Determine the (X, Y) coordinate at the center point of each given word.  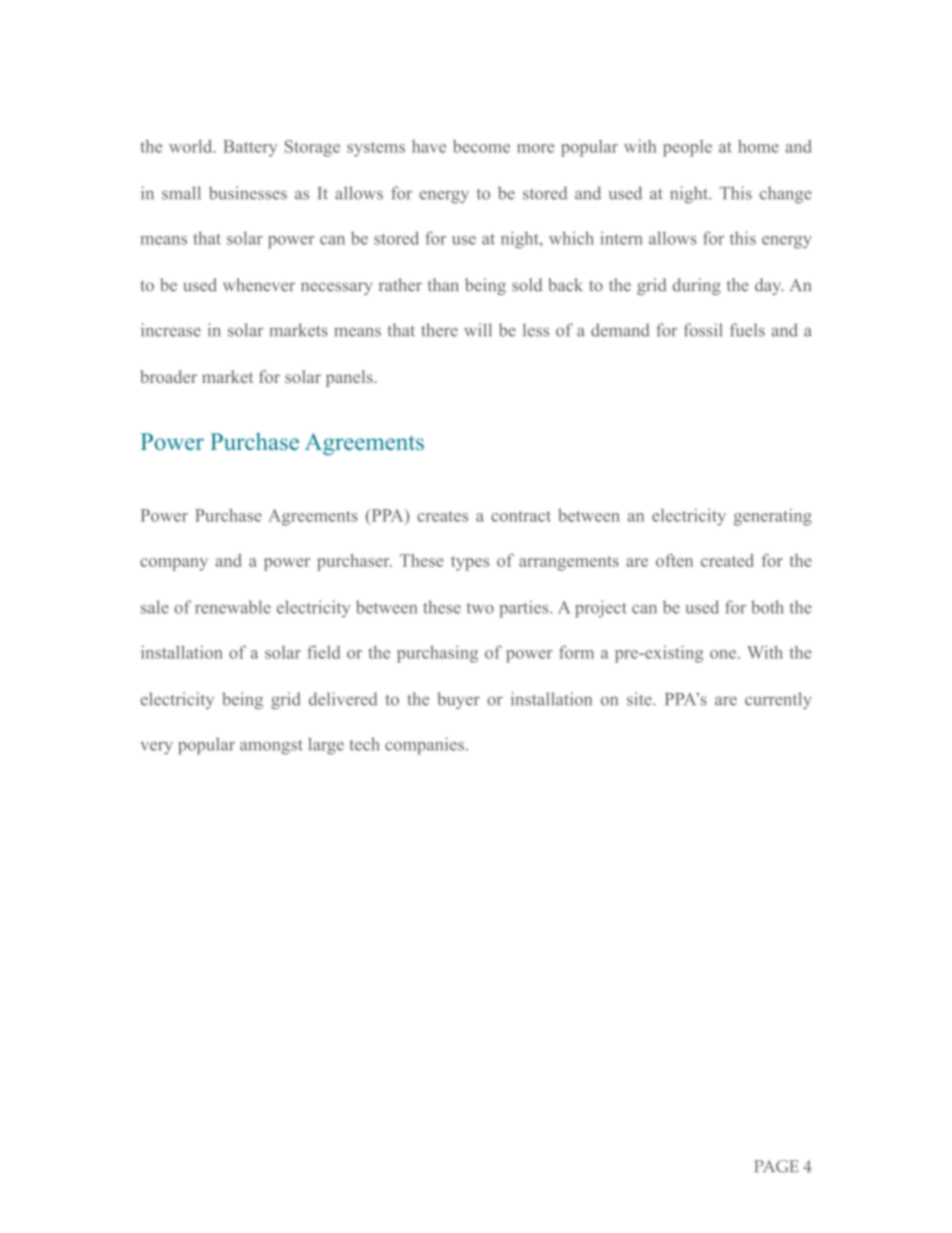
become (481, 146)
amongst (271, 747)
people (687, 148)
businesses (248, 193)
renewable (233, 607)
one (723, 654)
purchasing (437, 654)
